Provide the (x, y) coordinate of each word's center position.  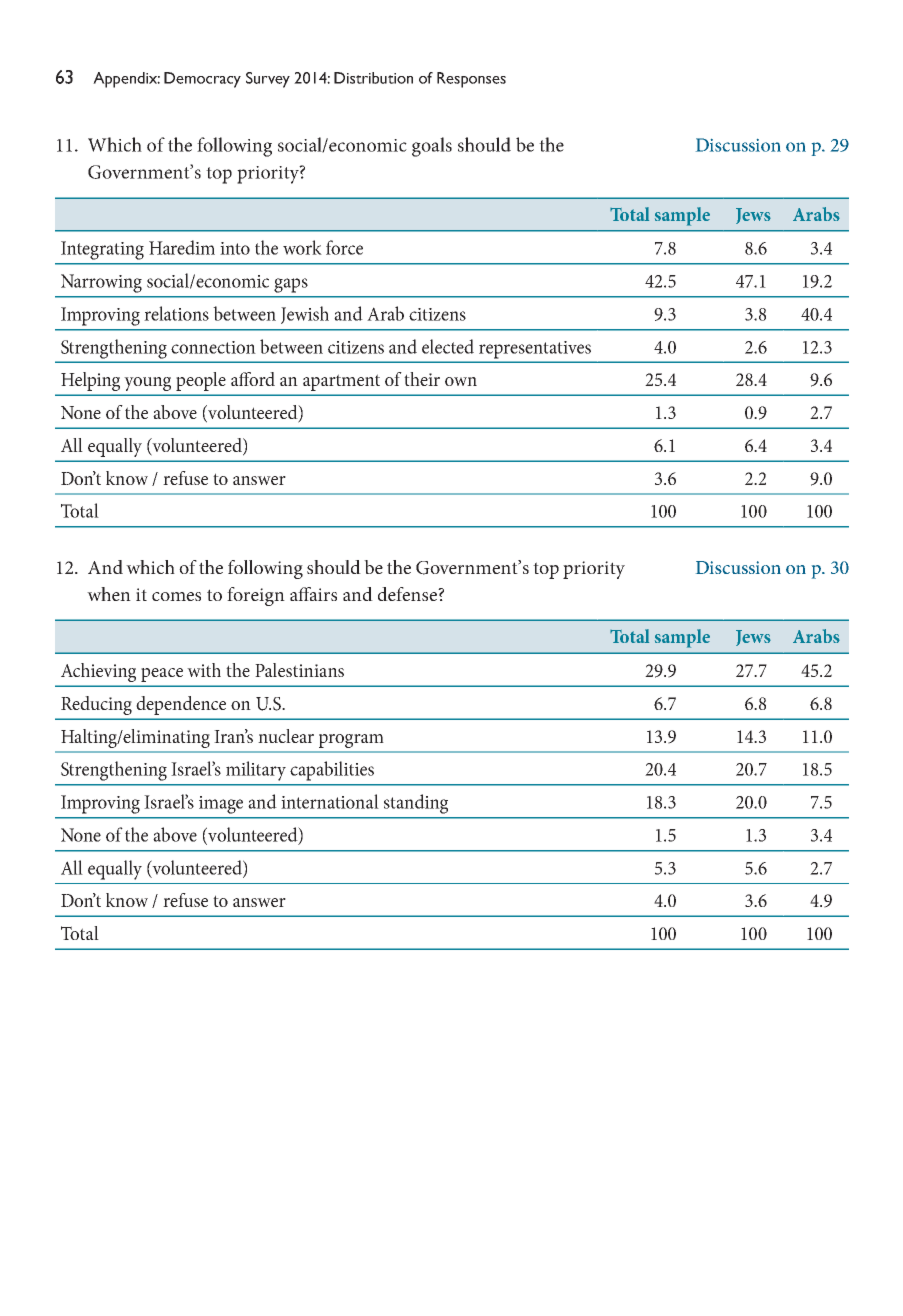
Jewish (305, 315)
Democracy (202, 80)
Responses (471, 80)
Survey (268, 80)
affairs (313, 594)
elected (448, 346)
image (221, 805)
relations (176, 313)
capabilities (332, 771)
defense (408, 594)
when (109, 594)
